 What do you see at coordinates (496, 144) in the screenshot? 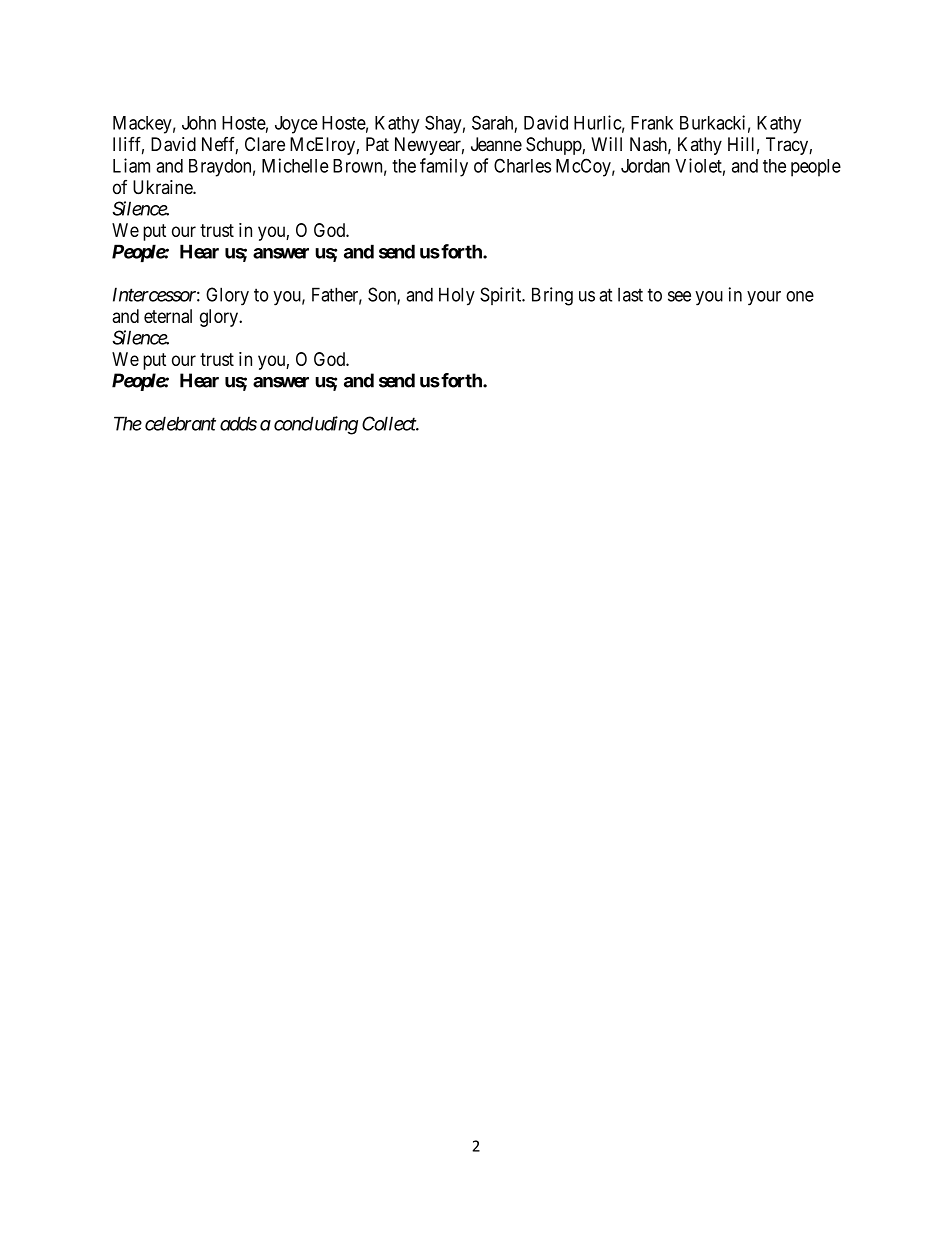
I see `Jeanne` at bounding box center [496, 144].
